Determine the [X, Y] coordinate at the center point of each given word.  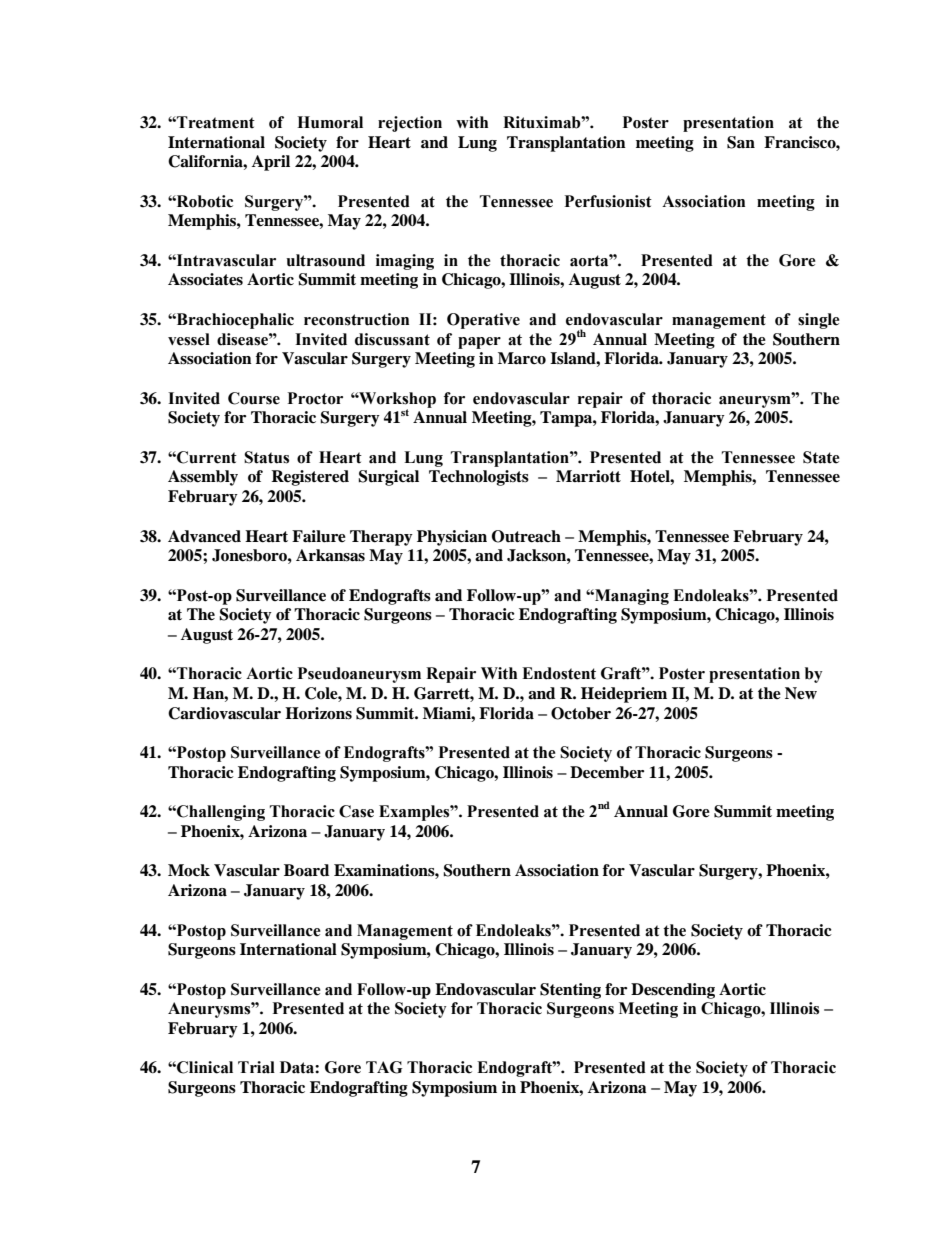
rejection [410, 124]
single [819, 321]
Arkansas [330, 555]
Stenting [570, 991]
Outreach [526, 536]
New [801, 693]
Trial [256, 1067]
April [271, 163]
